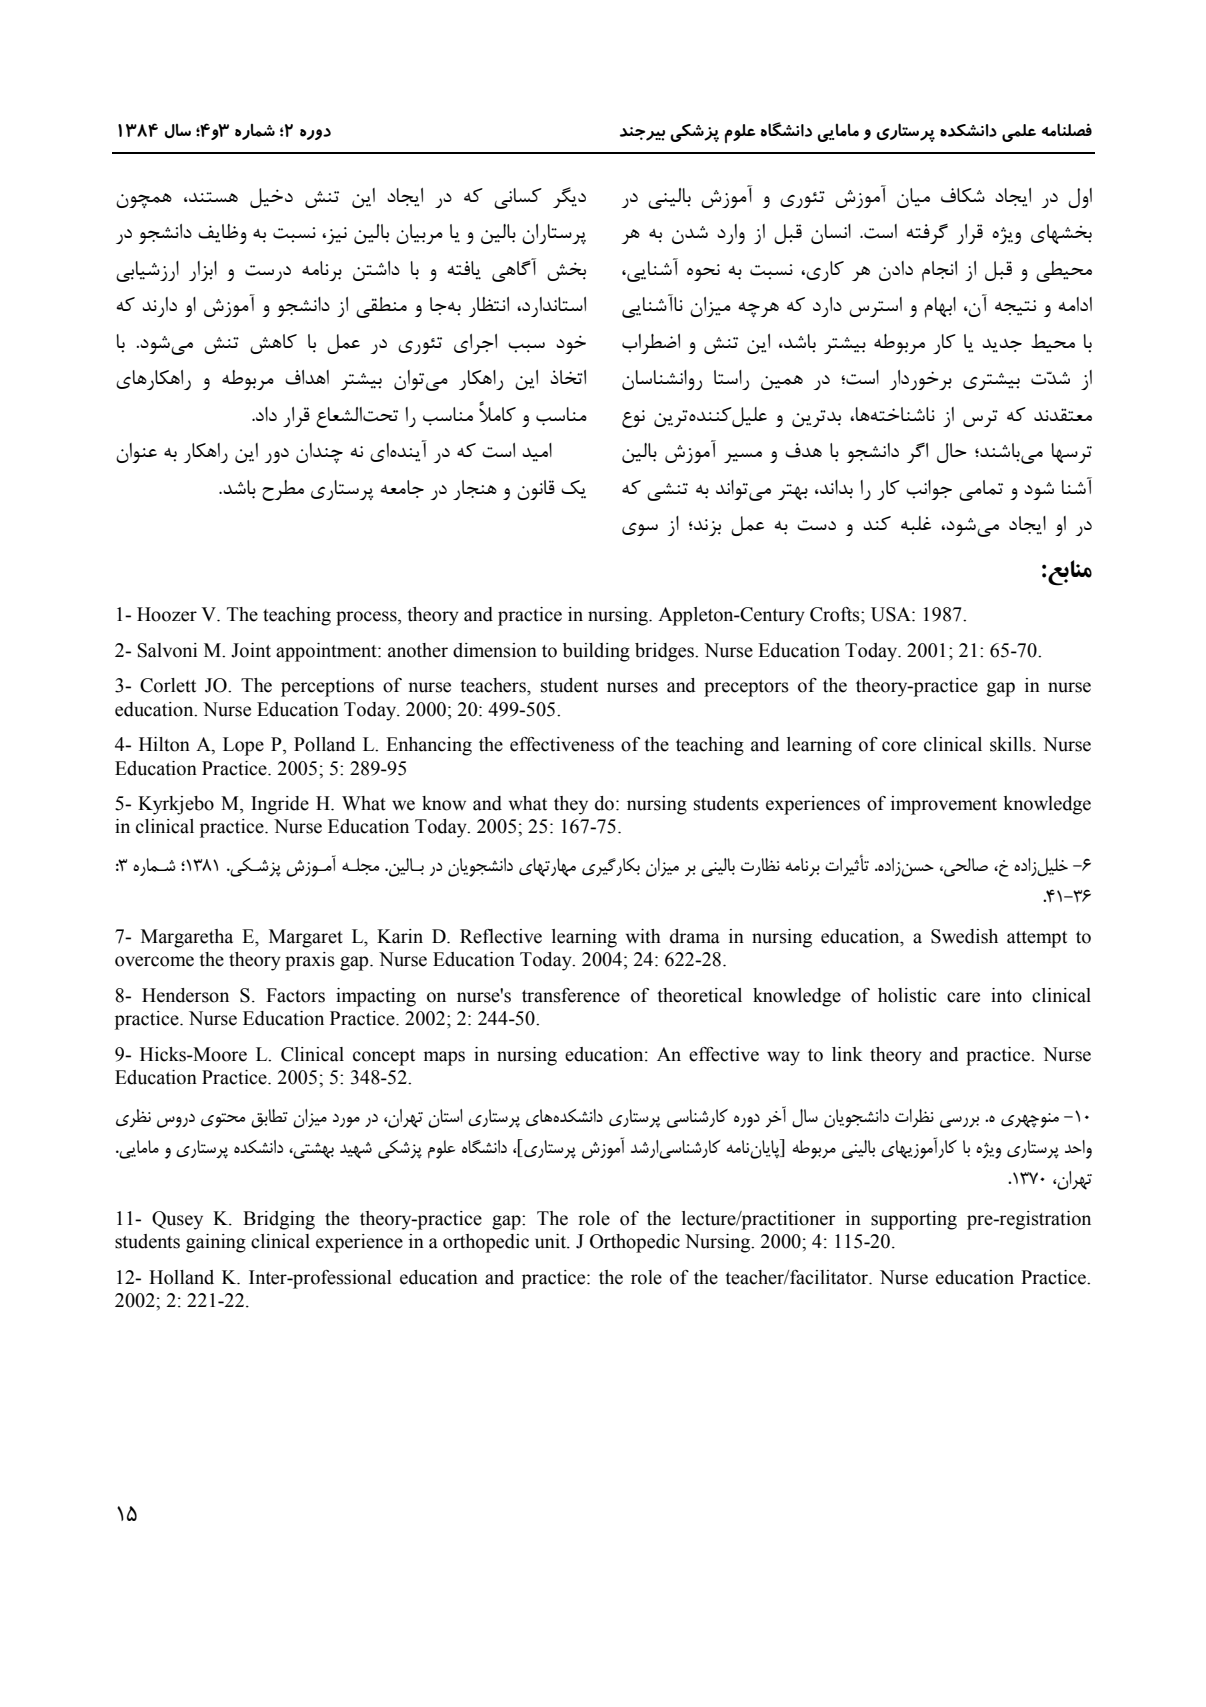  Describe the element at coordinates (596, 652) in the document. I see `building` at that location.
